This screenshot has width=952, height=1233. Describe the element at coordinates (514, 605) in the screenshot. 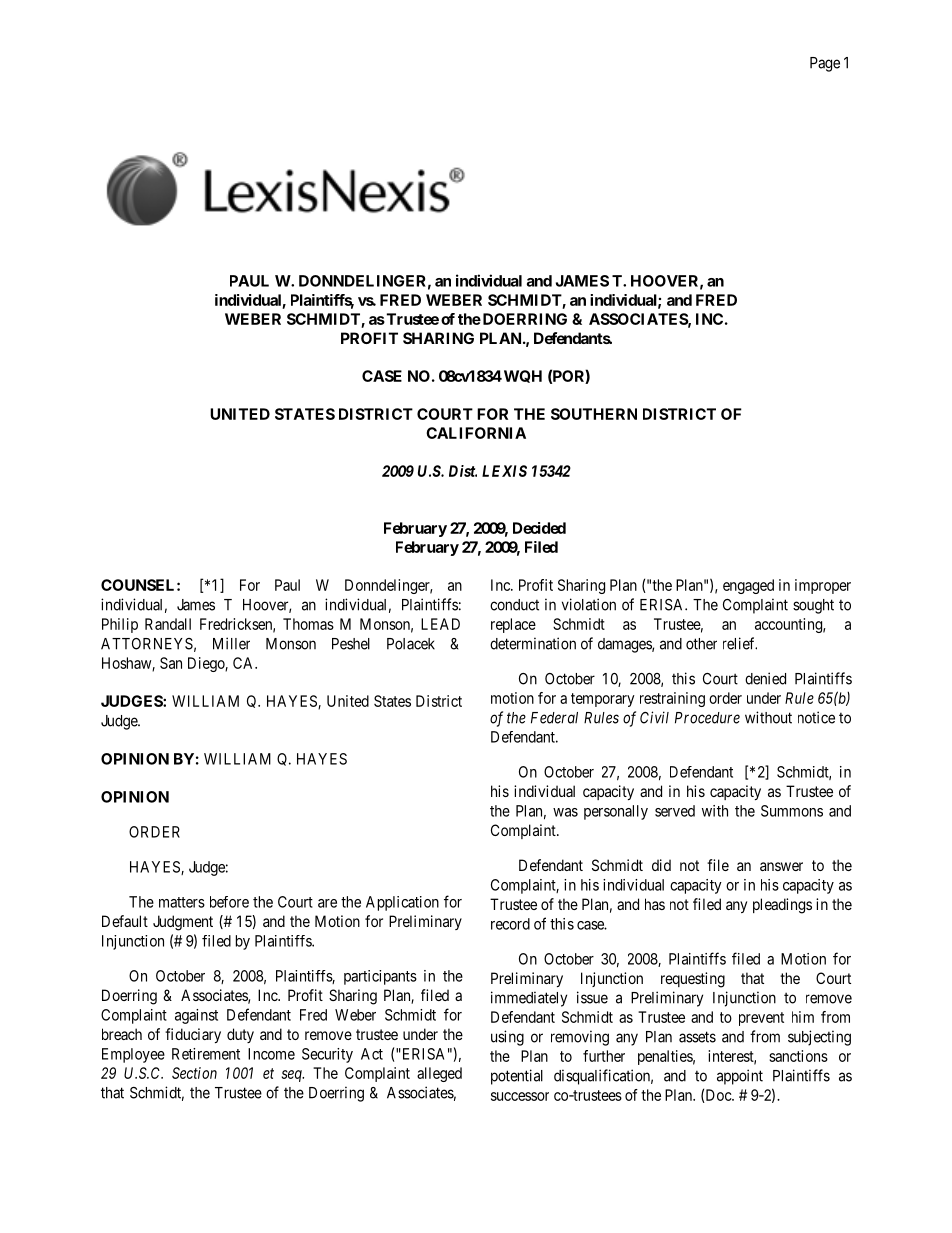

I see `conduct` at that location.
